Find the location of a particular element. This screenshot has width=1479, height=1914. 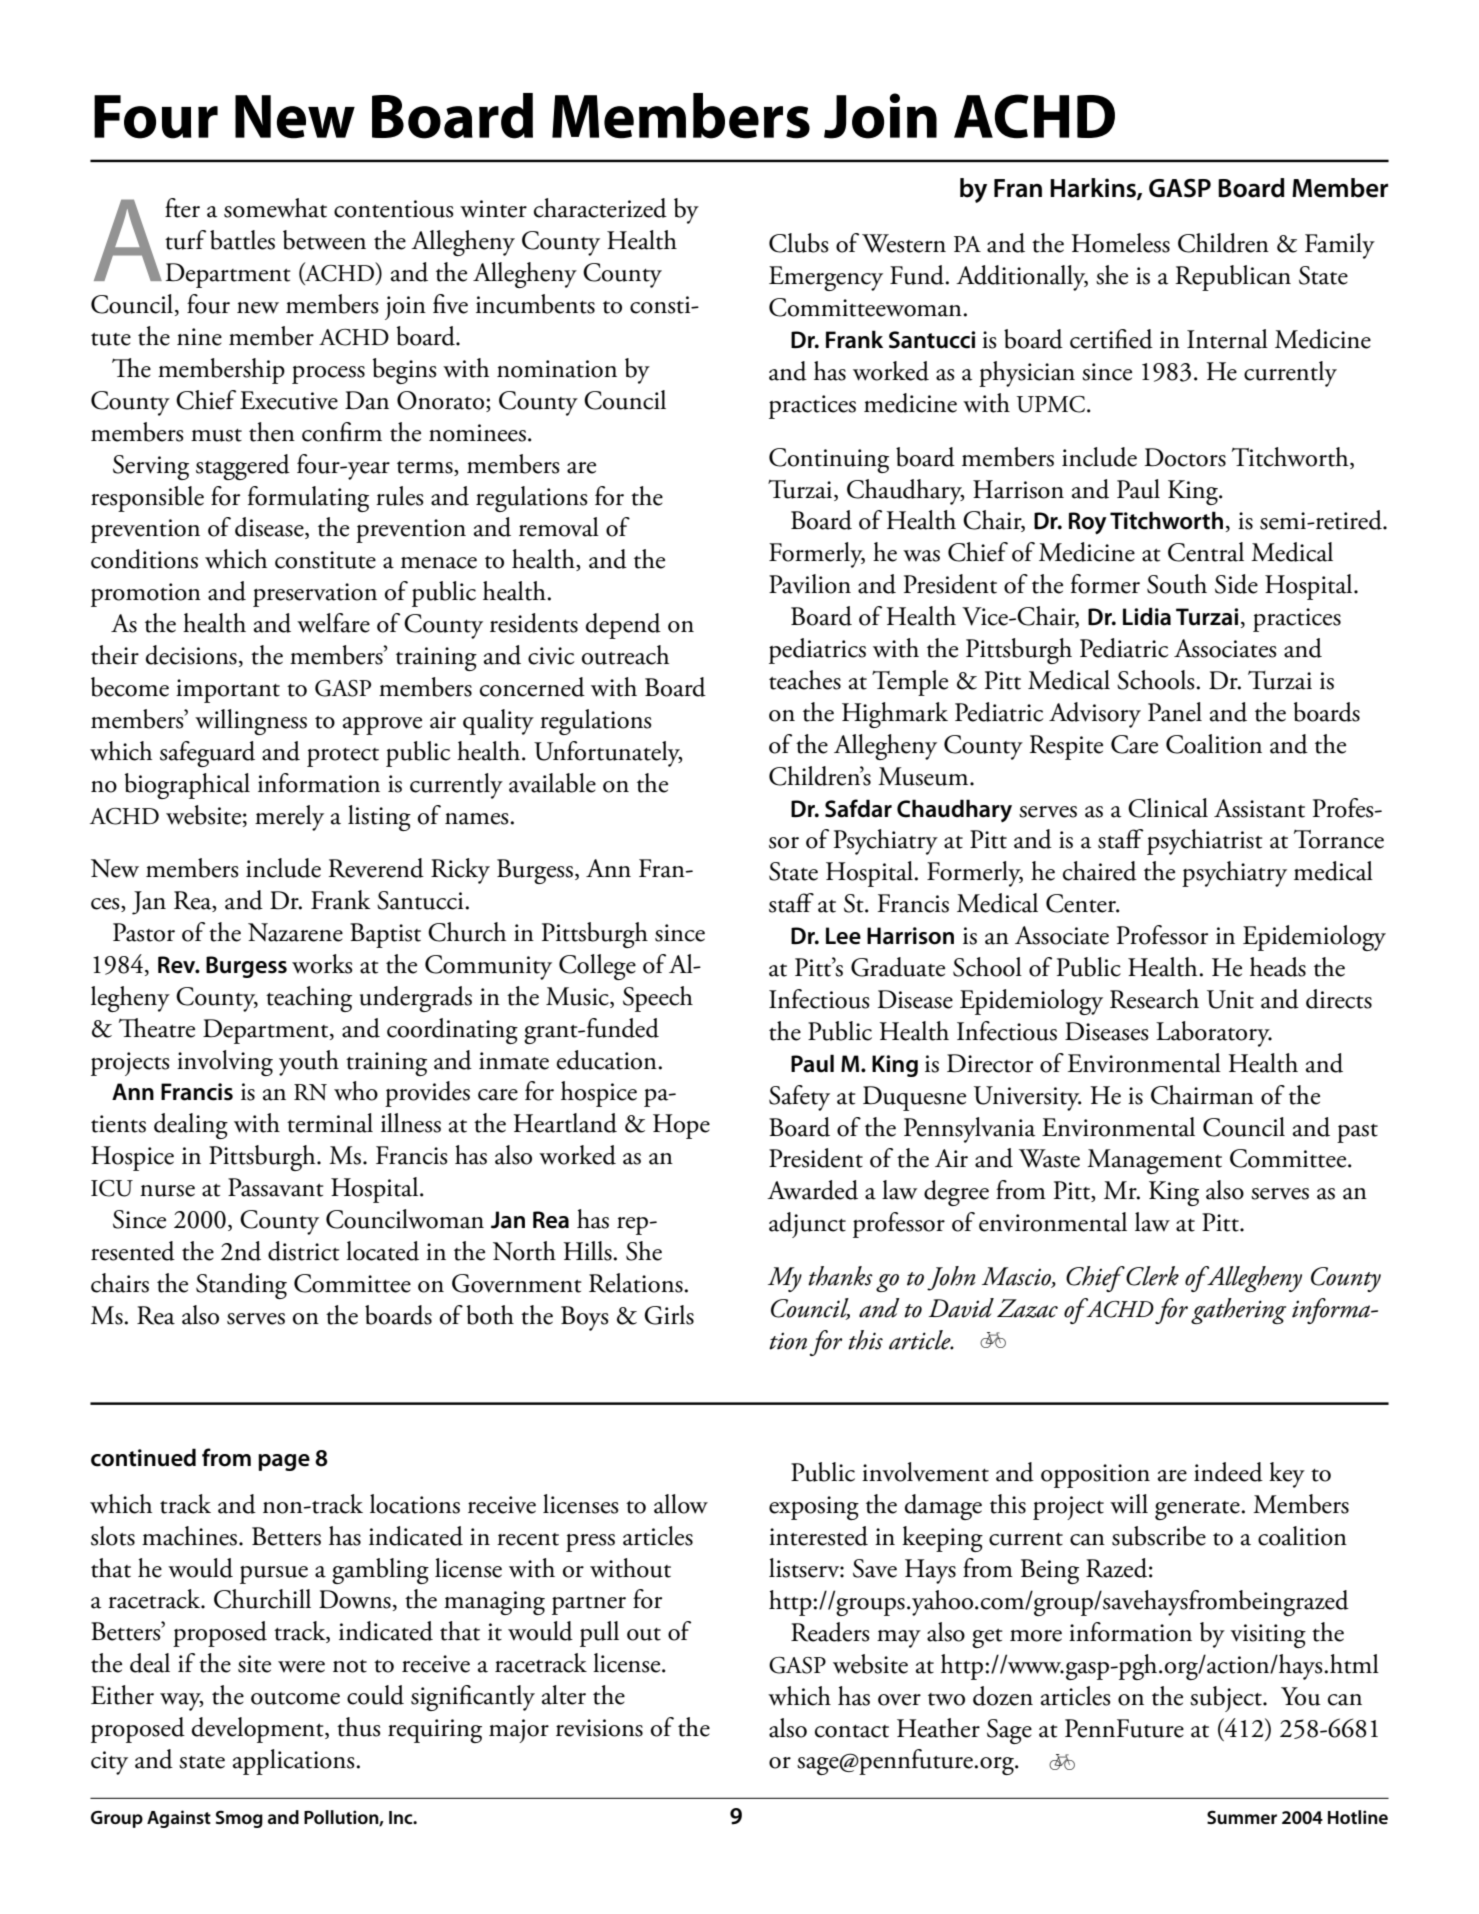

Lidia is located at coordinates (1147, 616).
